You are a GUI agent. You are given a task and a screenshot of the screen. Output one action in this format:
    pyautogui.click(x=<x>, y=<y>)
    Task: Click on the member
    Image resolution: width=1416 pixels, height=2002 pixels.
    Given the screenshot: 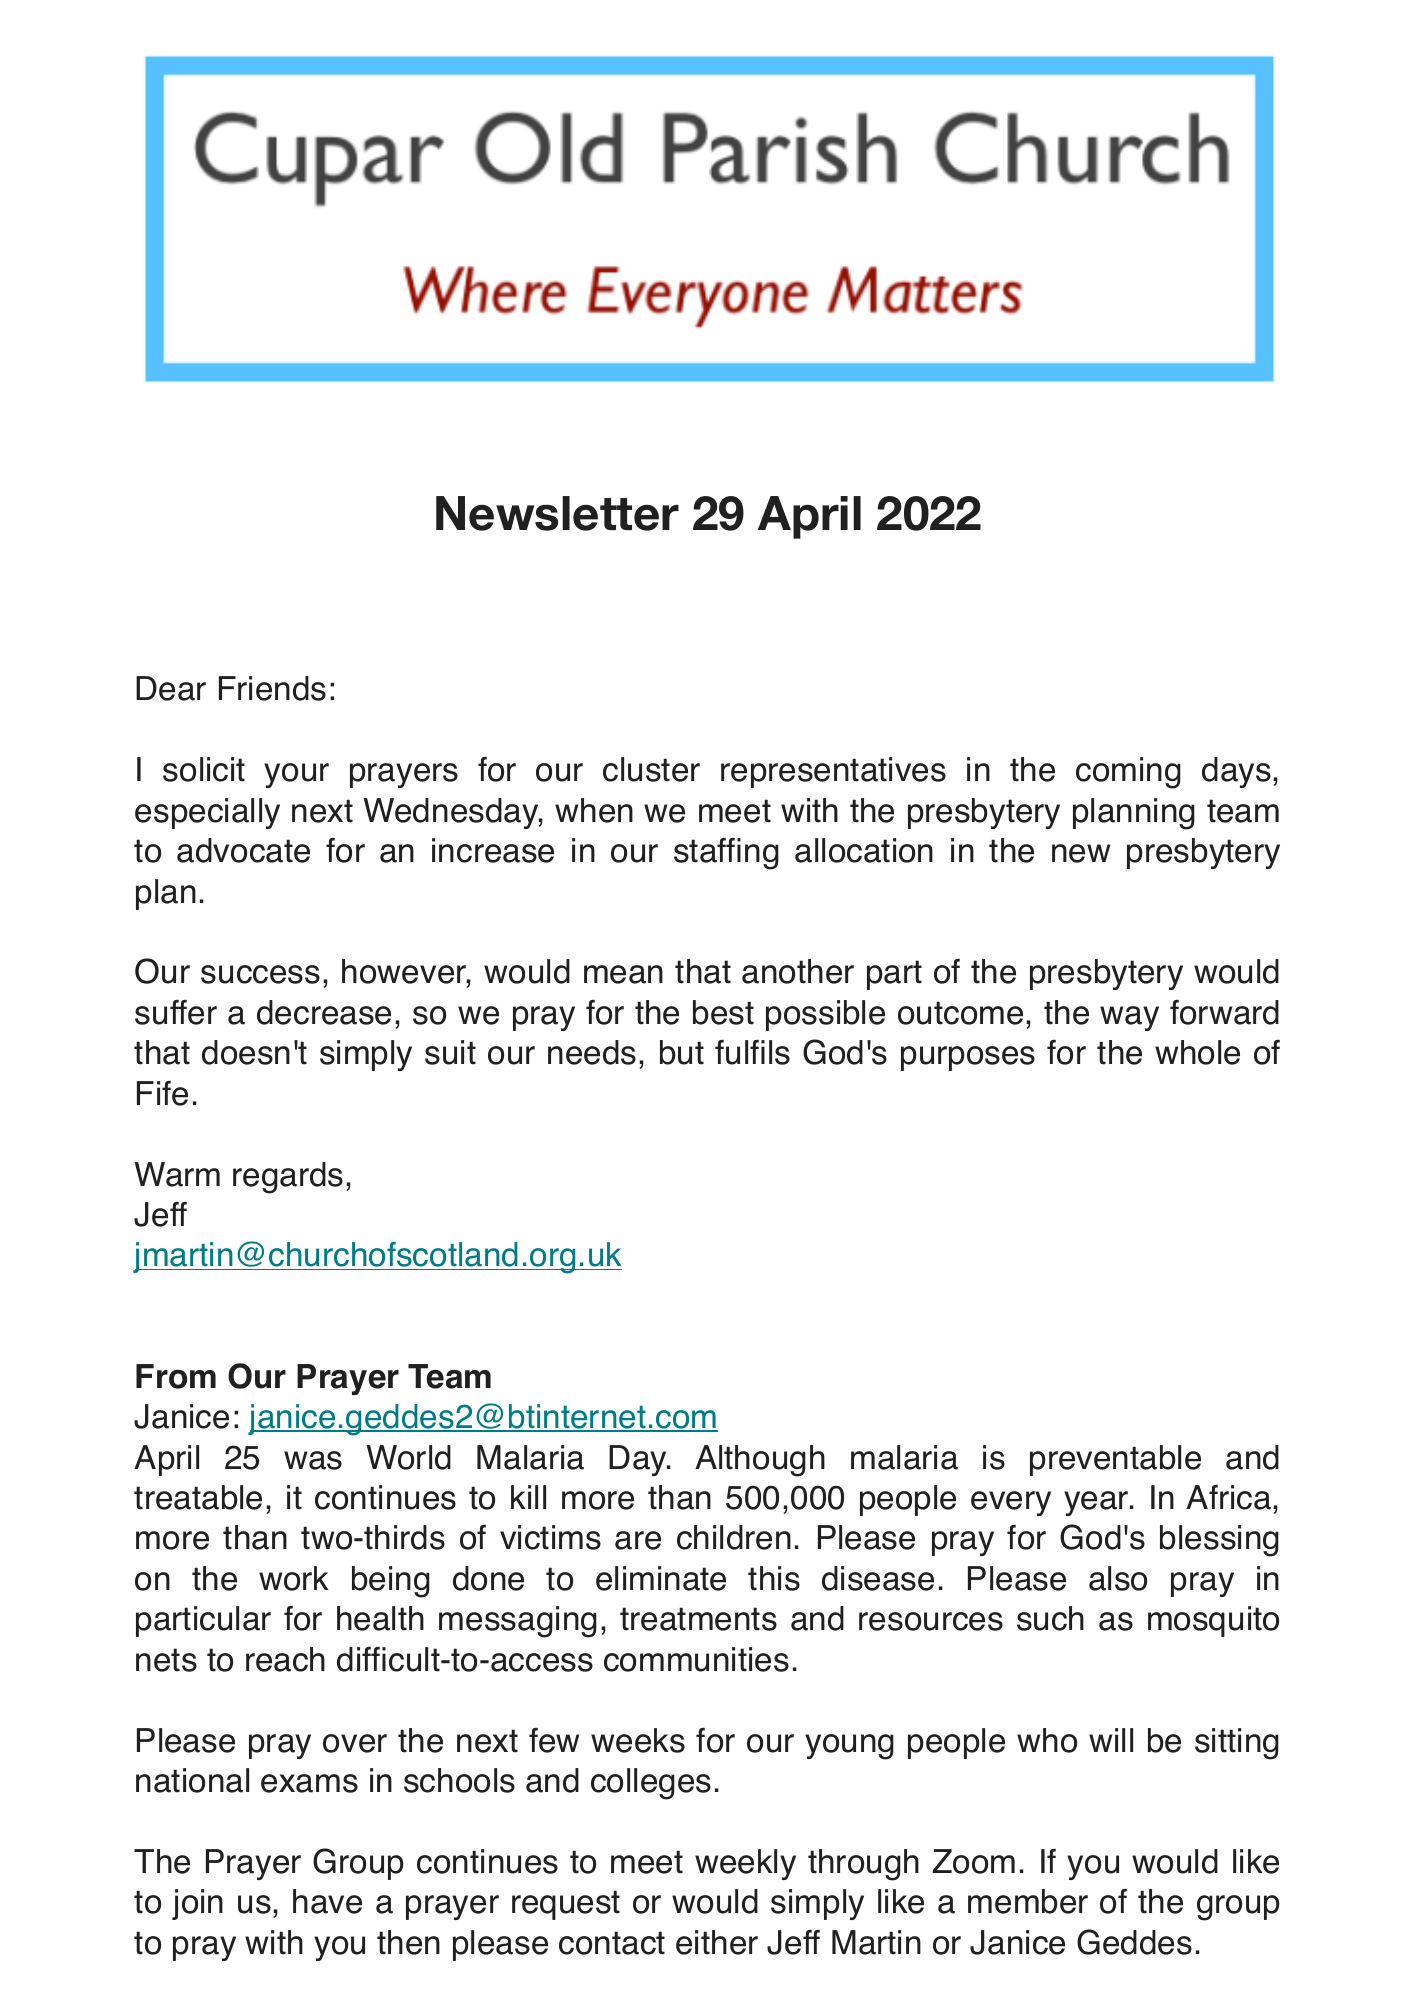 What is the action you would take?
    pyautogui.click(x=1028, y=1901)
